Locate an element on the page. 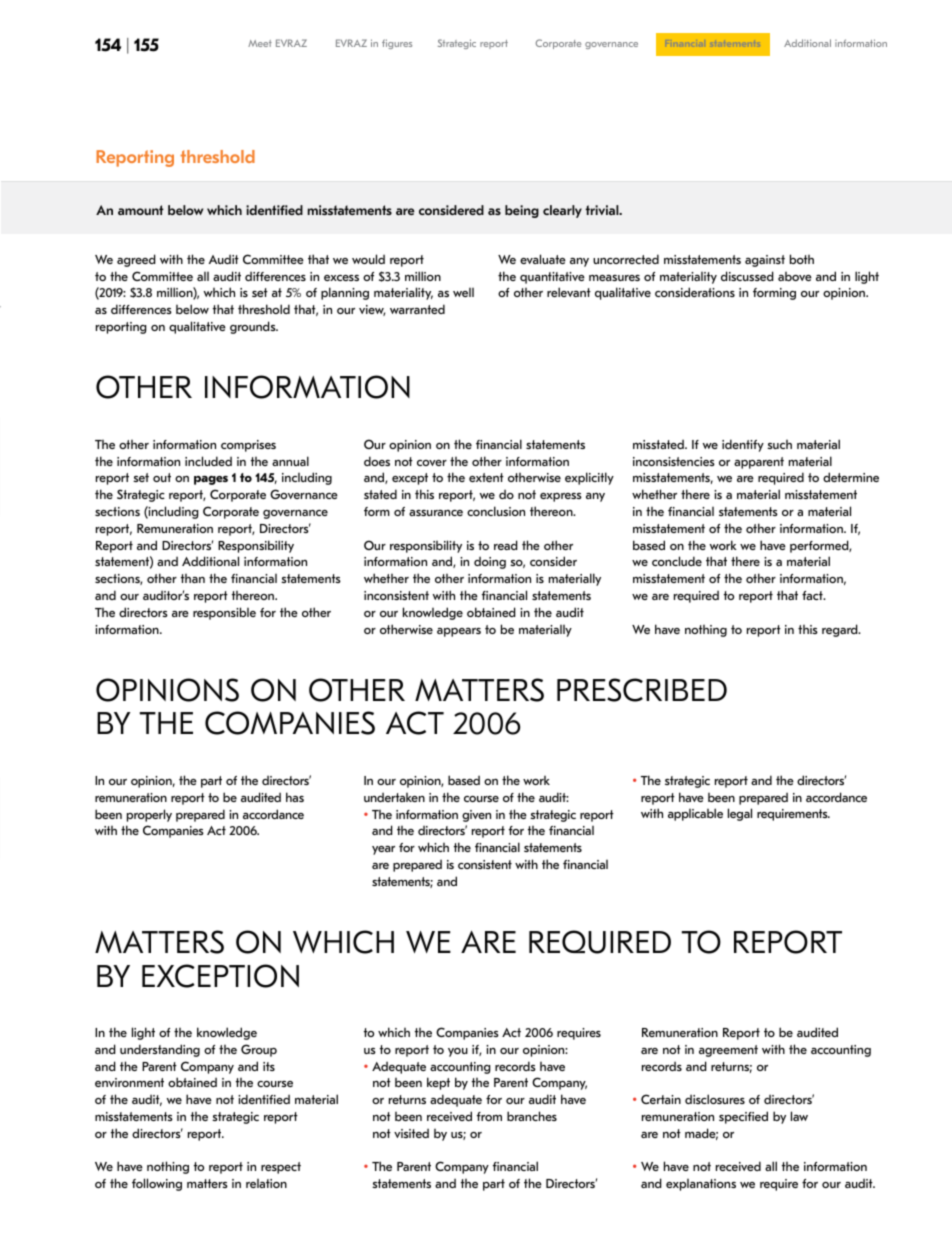 The height and width of the document is (1256, 952). relation is located at coordinates (266, 1183).
